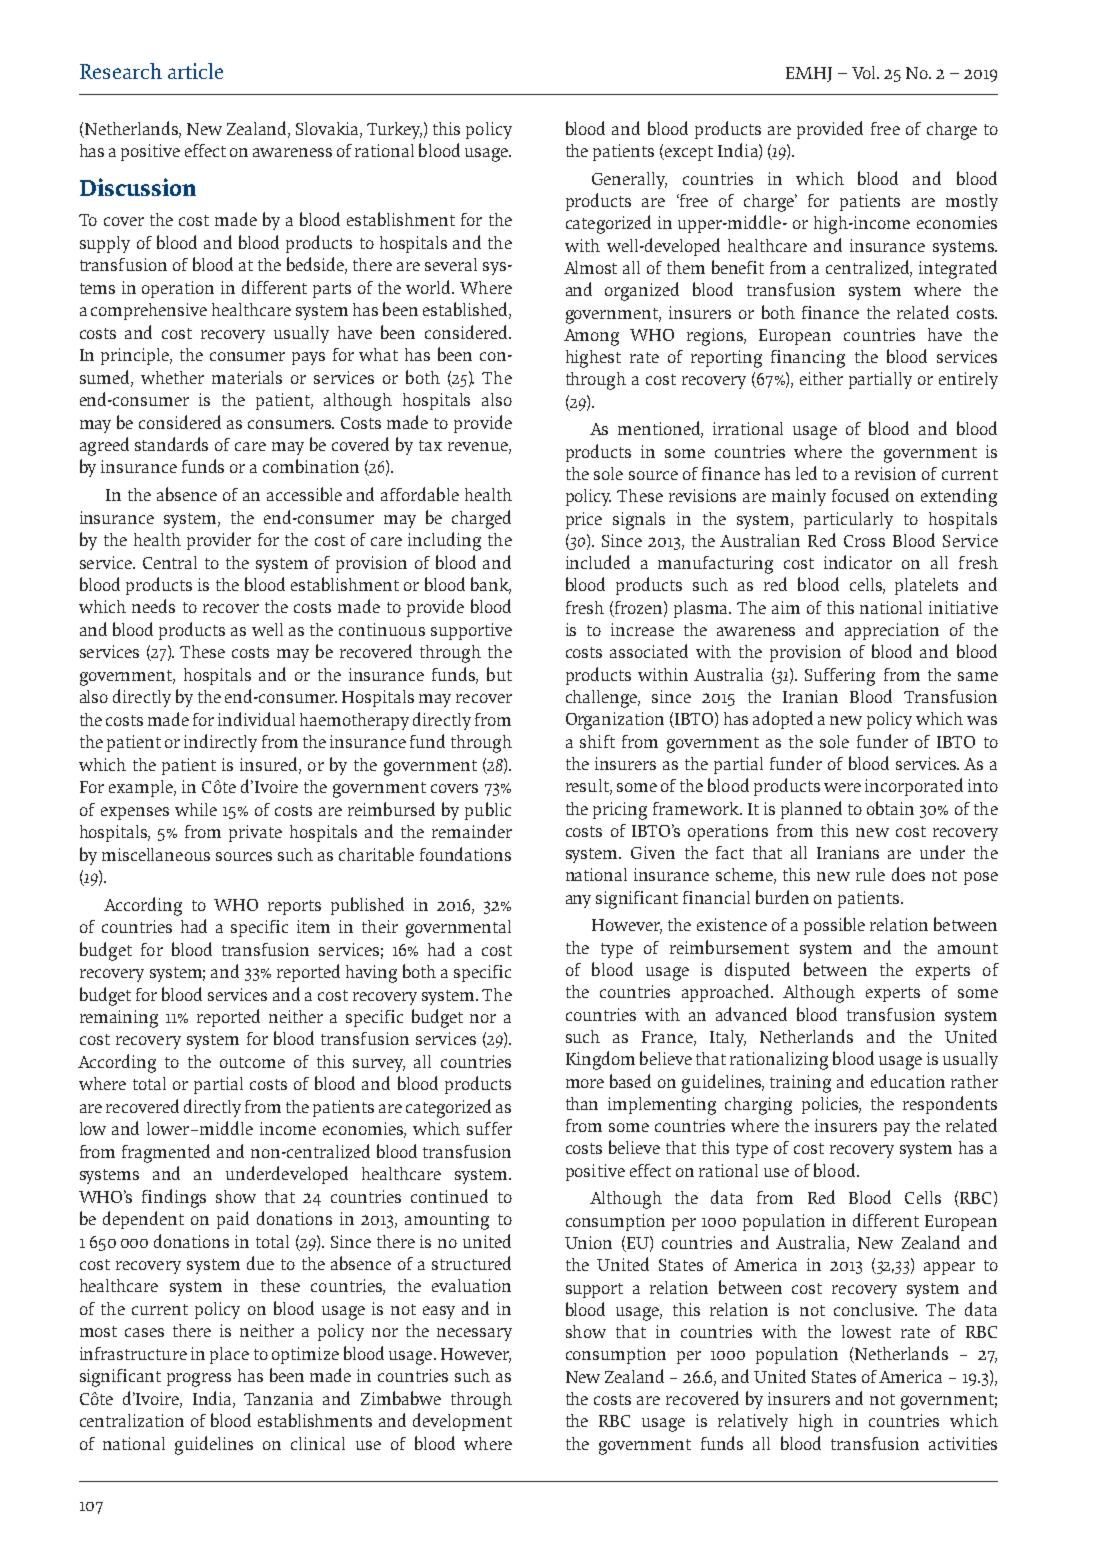 The height and width of the document is (1560, 1103). I want to click on development, so click(462, 1422).
